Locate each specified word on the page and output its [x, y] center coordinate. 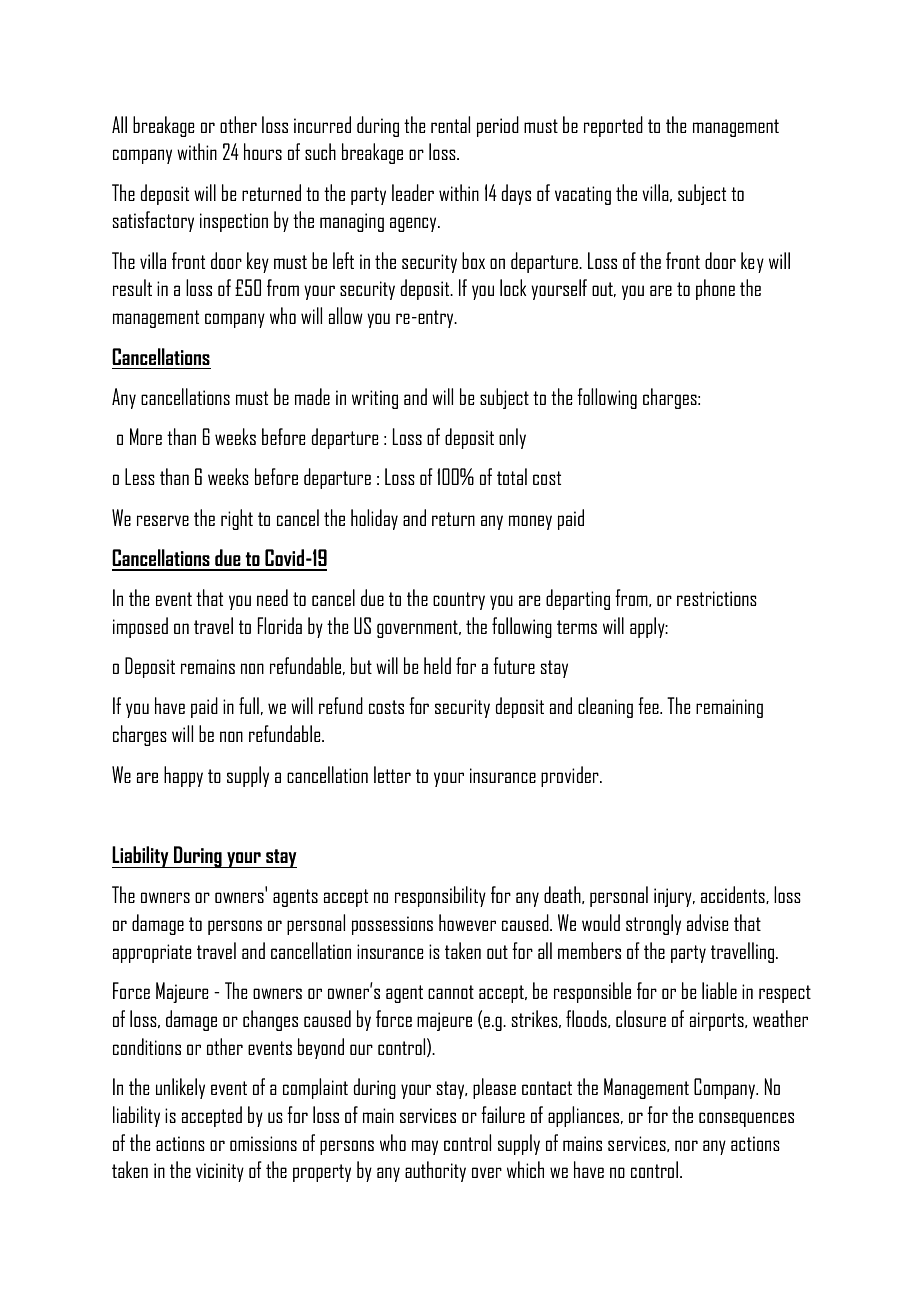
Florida [280, 625]
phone [715, 289]
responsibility [440, 896]
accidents [734, 895]
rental [450, 124]
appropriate [152, 953]
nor [686, 1145]
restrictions [717, 598]
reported [613, 126]
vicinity [220, 1172]
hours [263, 151]
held [437, 665]
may [425, 1147]
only [512, 438]
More [146, 436]
